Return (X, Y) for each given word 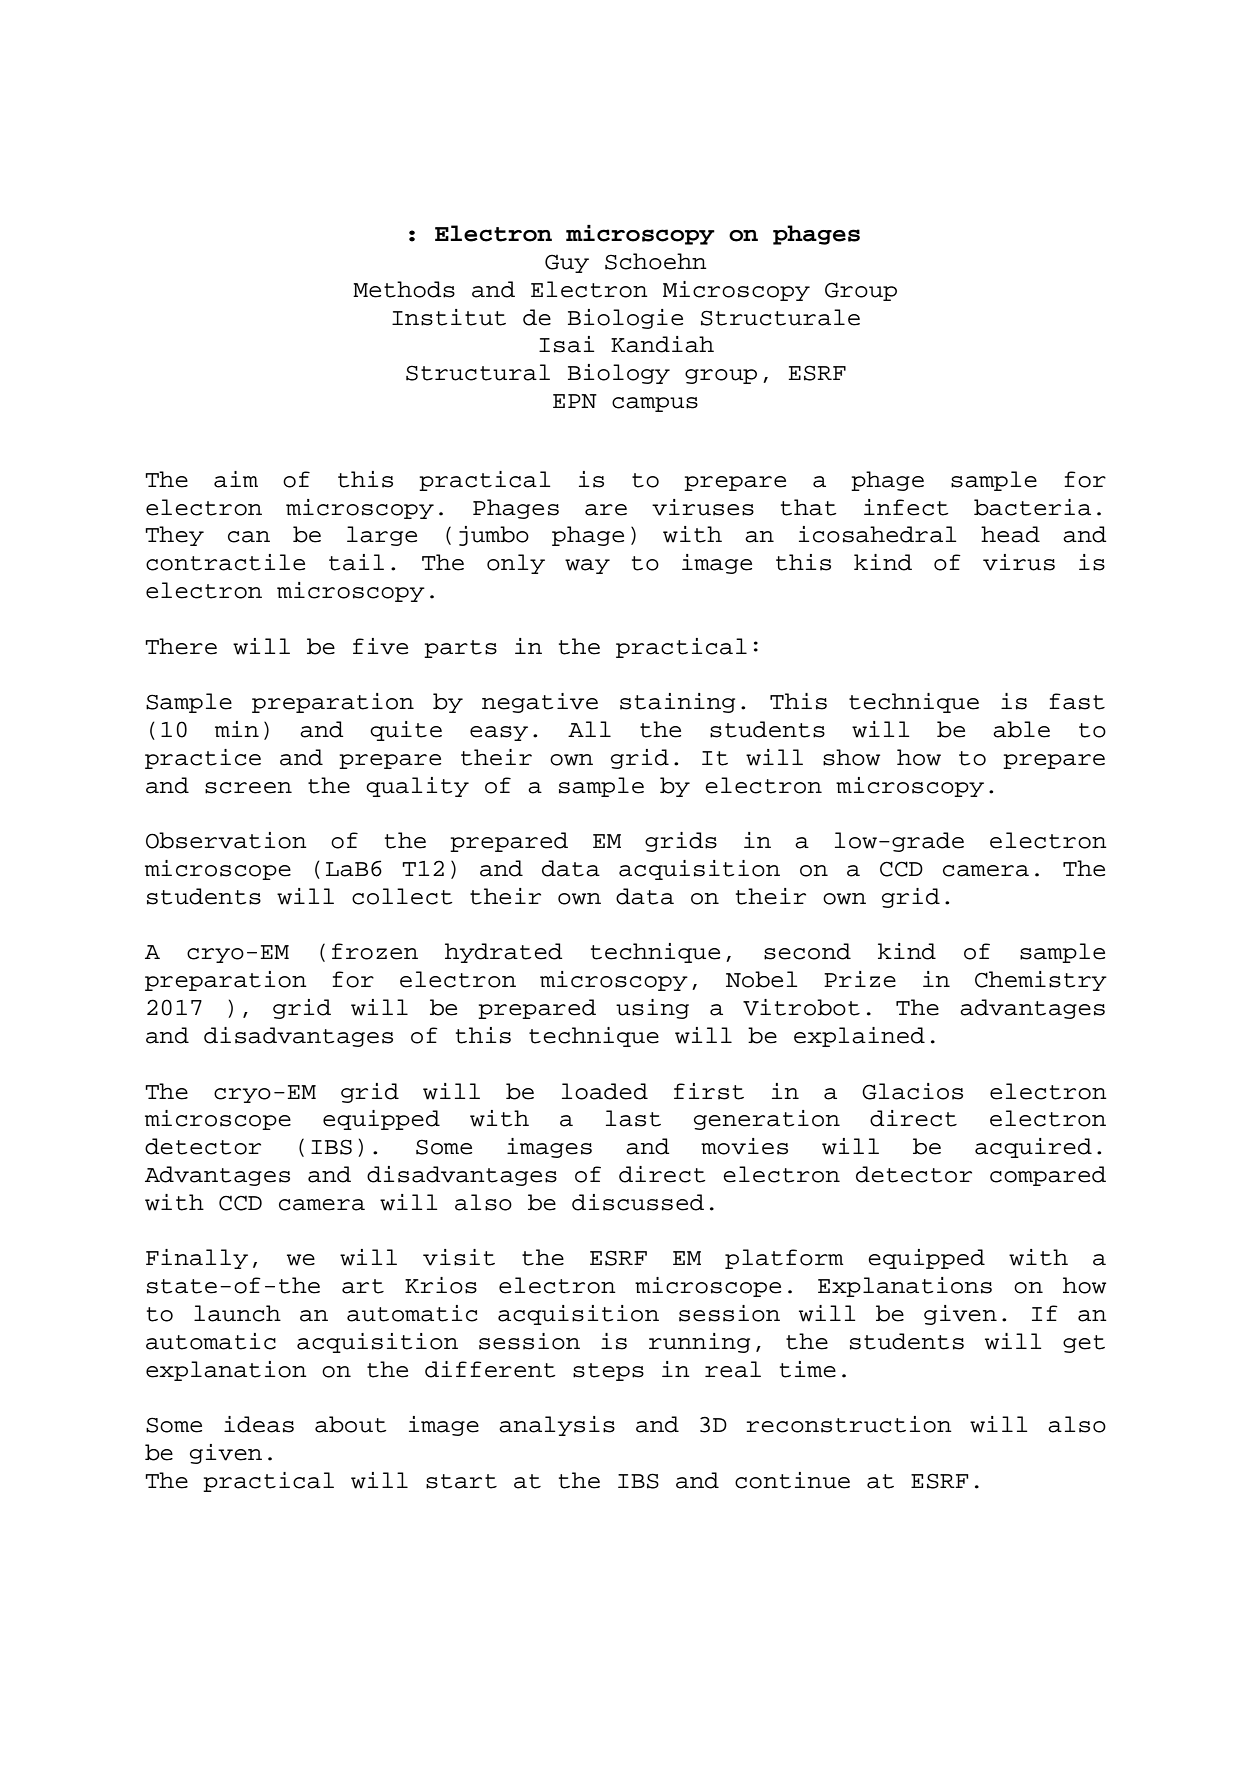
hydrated (503, 953)
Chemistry (1041, 981)
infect (906, 507)
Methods (404, 289)
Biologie (625, 319)
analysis (557, 1426)
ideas (259, 1424)
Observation (226, 840)
